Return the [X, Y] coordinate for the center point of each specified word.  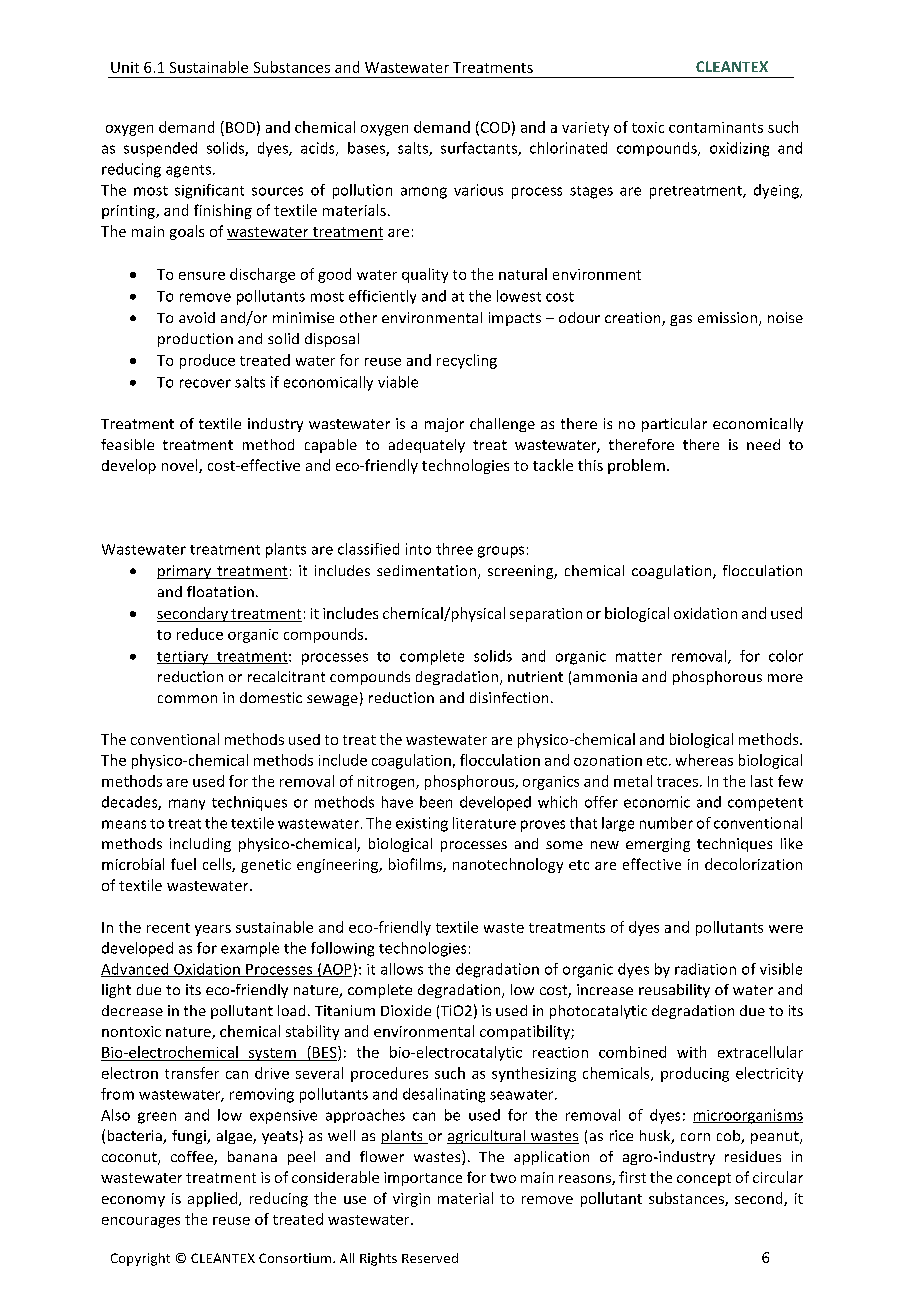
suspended [160, 149]
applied [214, 1199]
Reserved [430, 1258]
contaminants [716, 127]
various [478, 190]
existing [422, 824]
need [763, 444]
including [200, 845]
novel [181, 466]
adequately [427, 446]
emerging [658, 845]
